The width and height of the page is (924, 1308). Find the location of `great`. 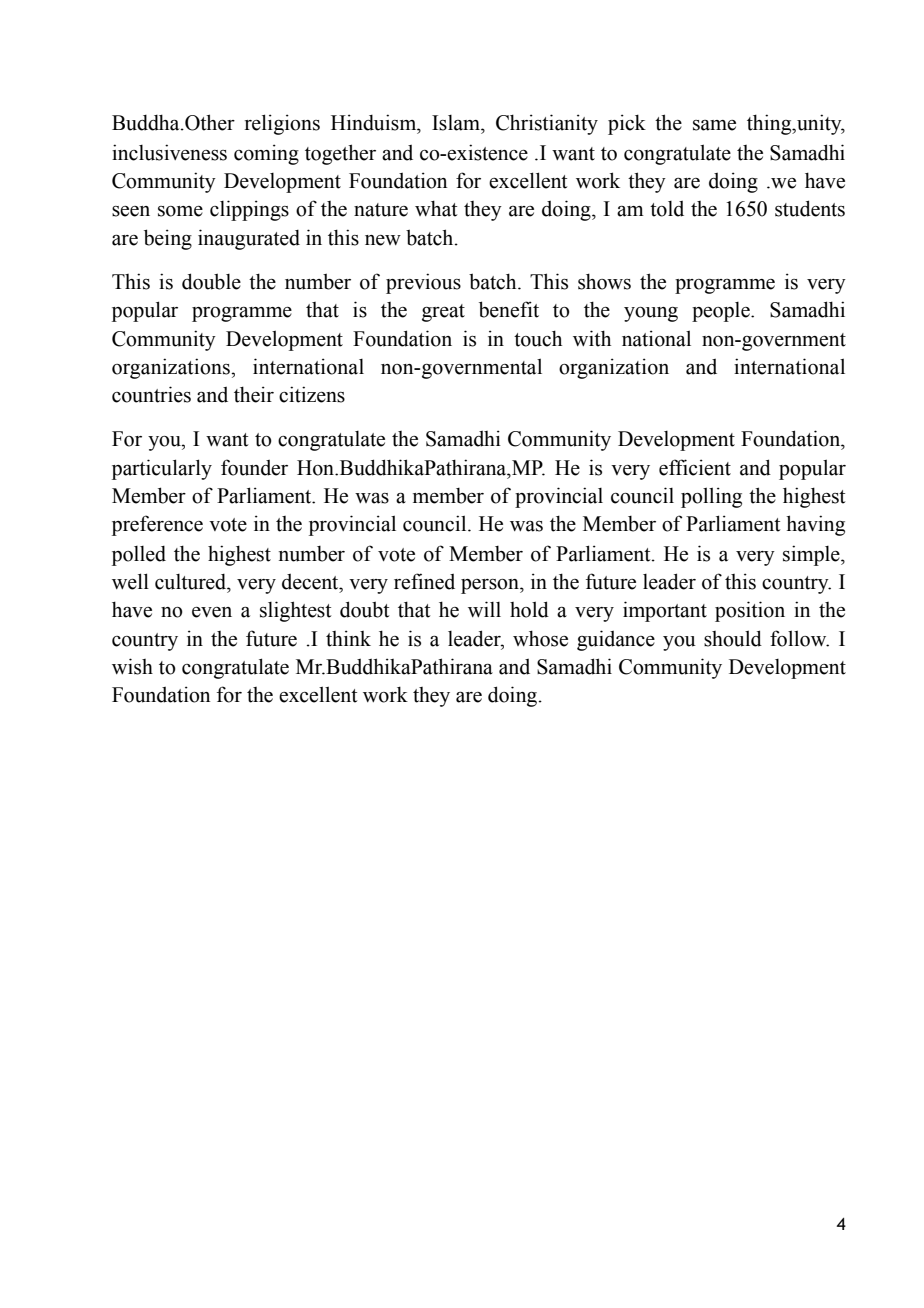

great is located at coordinates (443, 313).
